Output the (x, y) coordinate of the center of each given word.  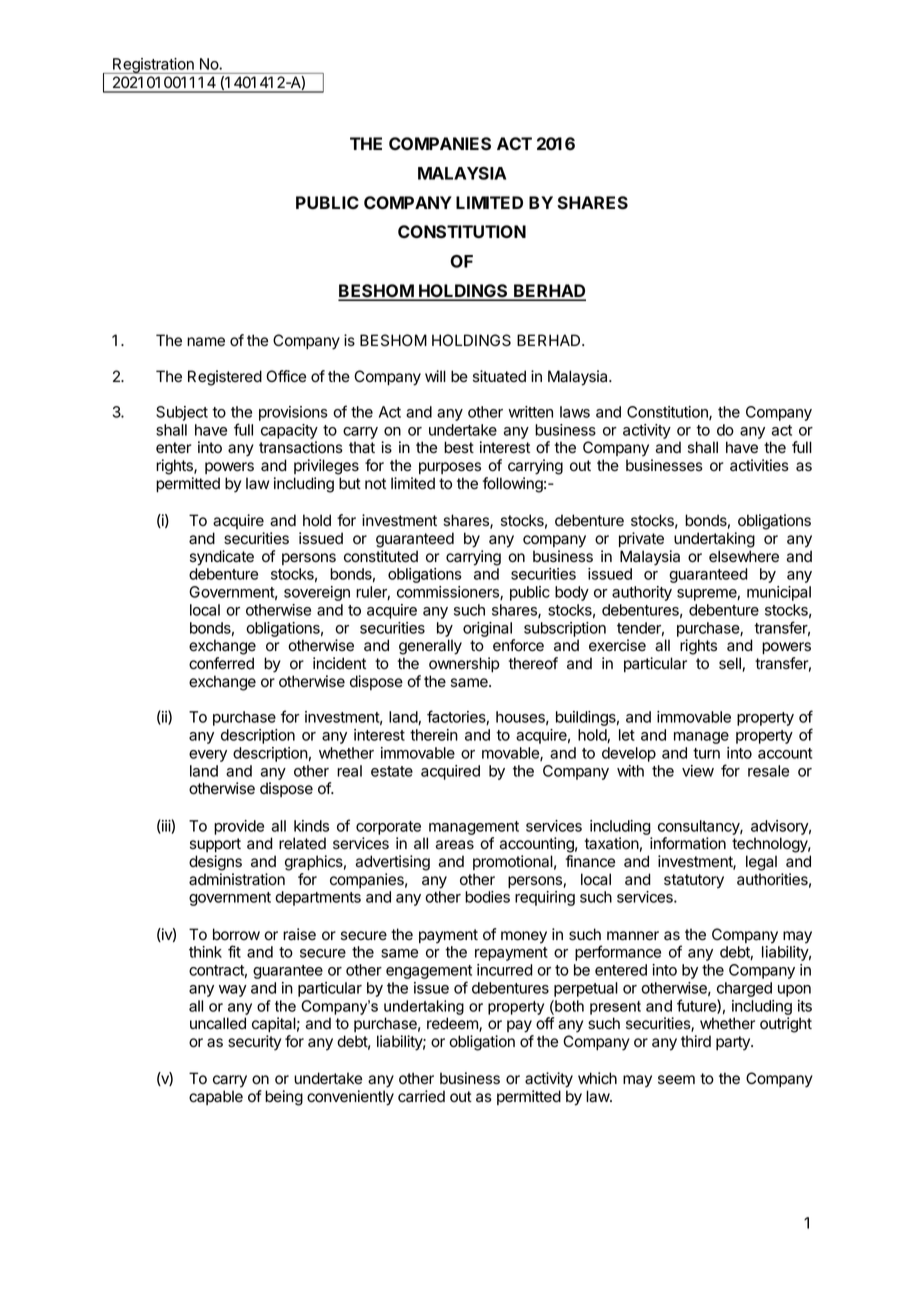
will (435, 376)
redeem (453, 1024)
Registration (153, 66)
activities (759, 465)
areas (454, 845)
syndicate (222, 558)
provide (239, 827)
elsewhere (744, 556)
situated (499, 376)
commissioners (449, 593)
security (254, 1043)
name (206, 342)
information (688, 843)
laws (575, 412)
